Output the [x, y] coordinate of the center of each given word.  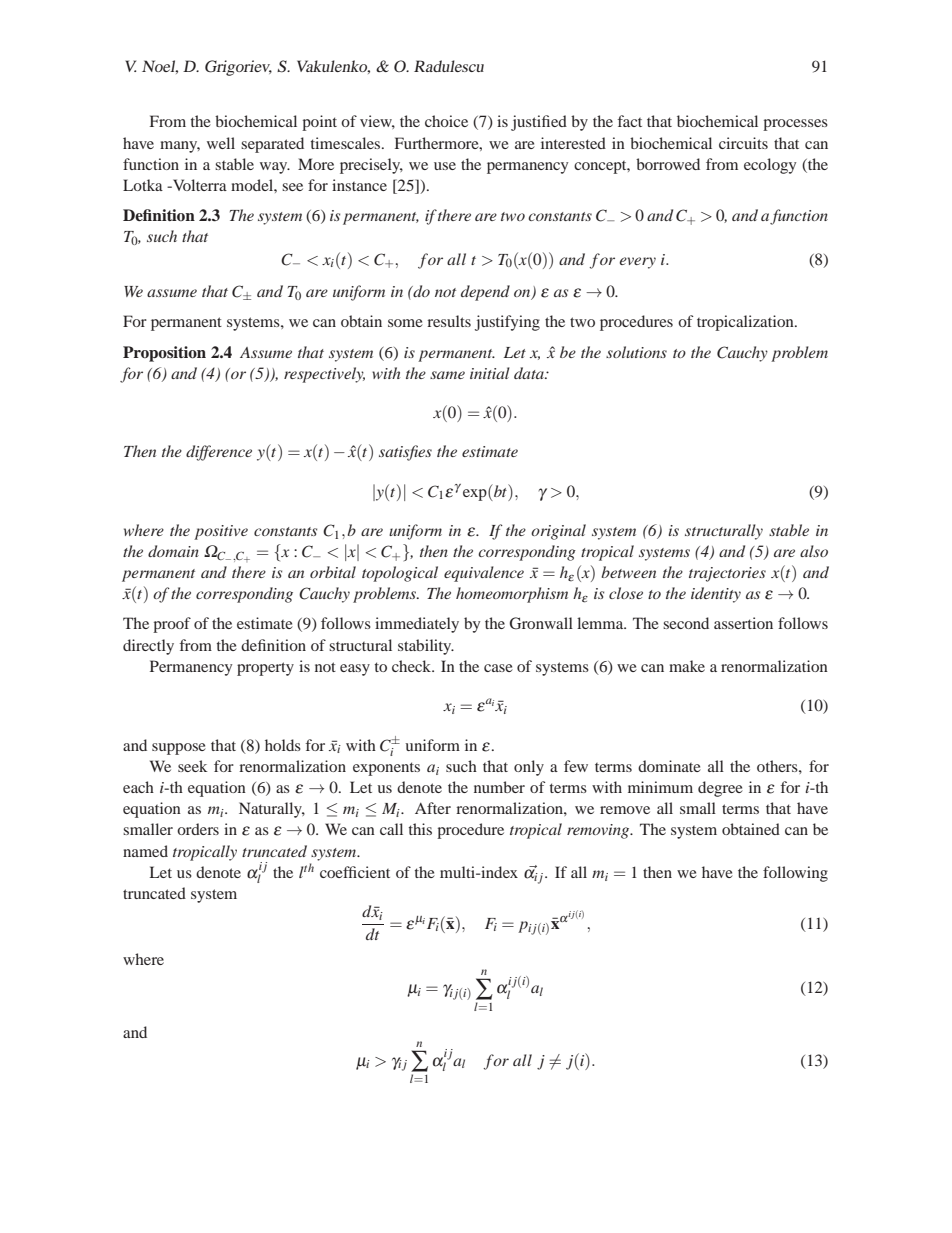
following [795, 874]
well [221, 143]
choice [446, 121]
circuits [743, 143]
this [420, 829]
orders [198, 829]
